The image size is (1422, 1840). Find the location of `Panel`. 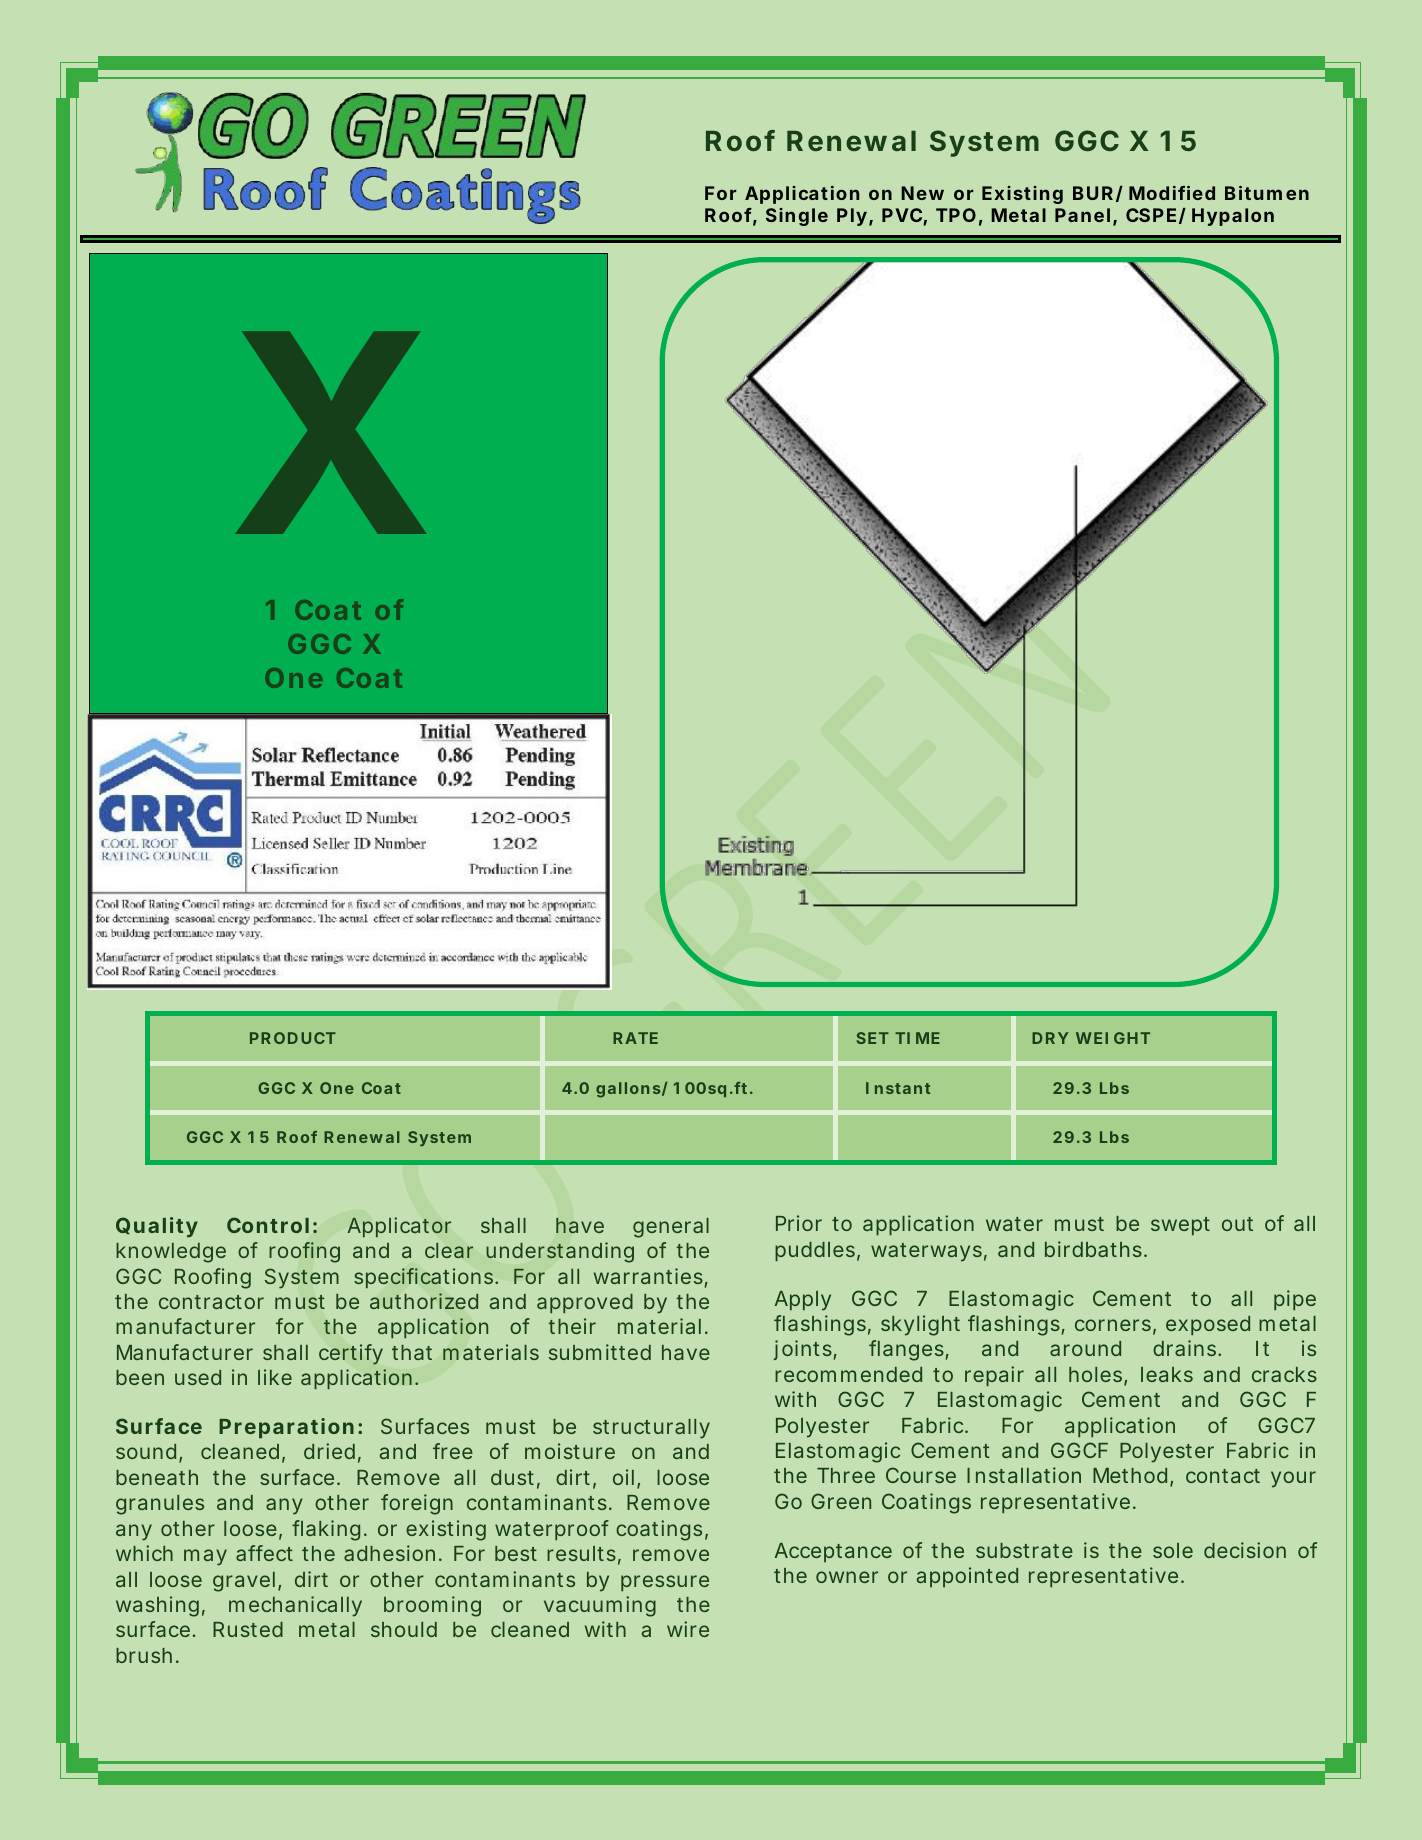

Panel is located at coordinates (1082, 215).
